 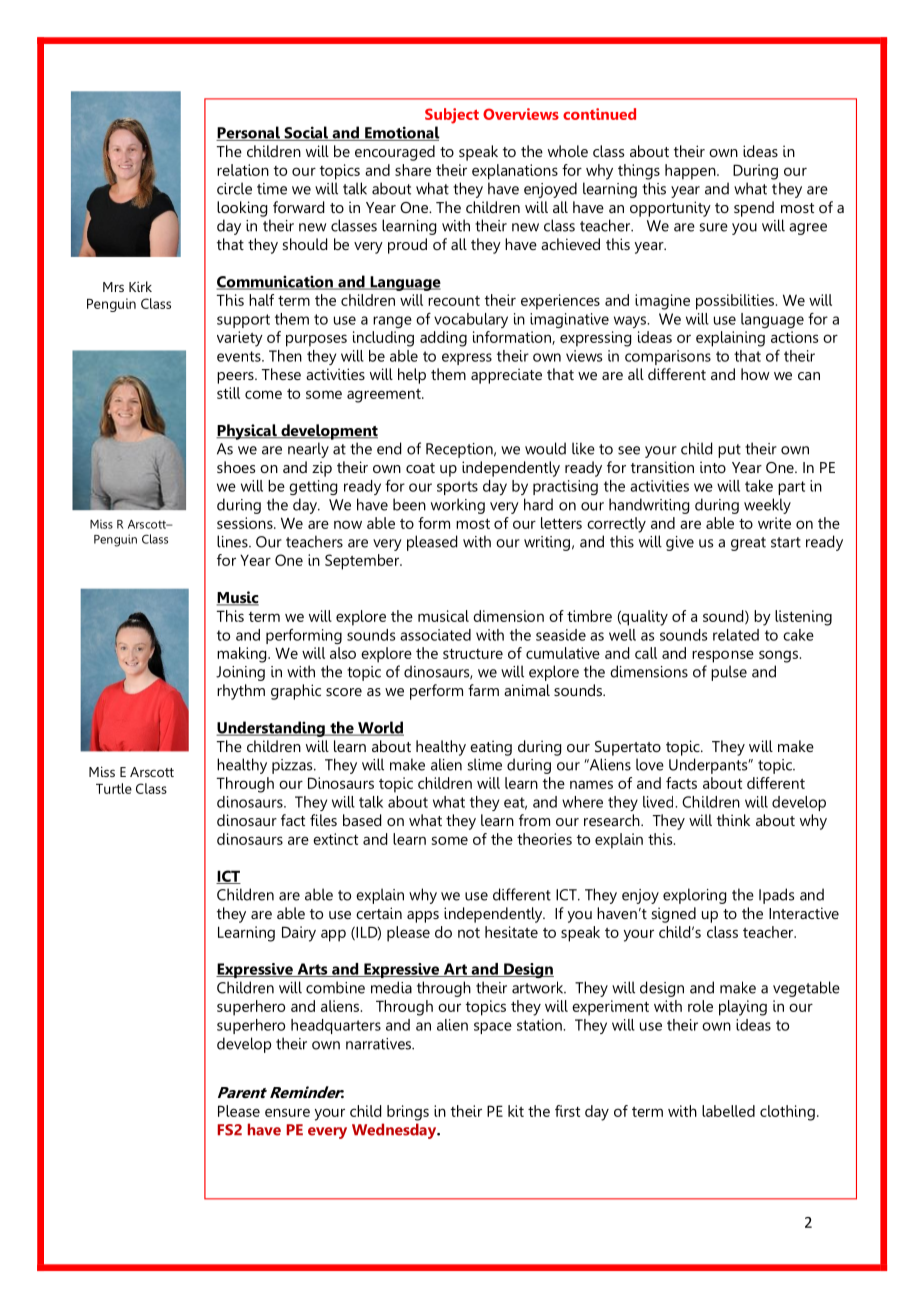 I want to click on variety, so click(x=240, y=339).
